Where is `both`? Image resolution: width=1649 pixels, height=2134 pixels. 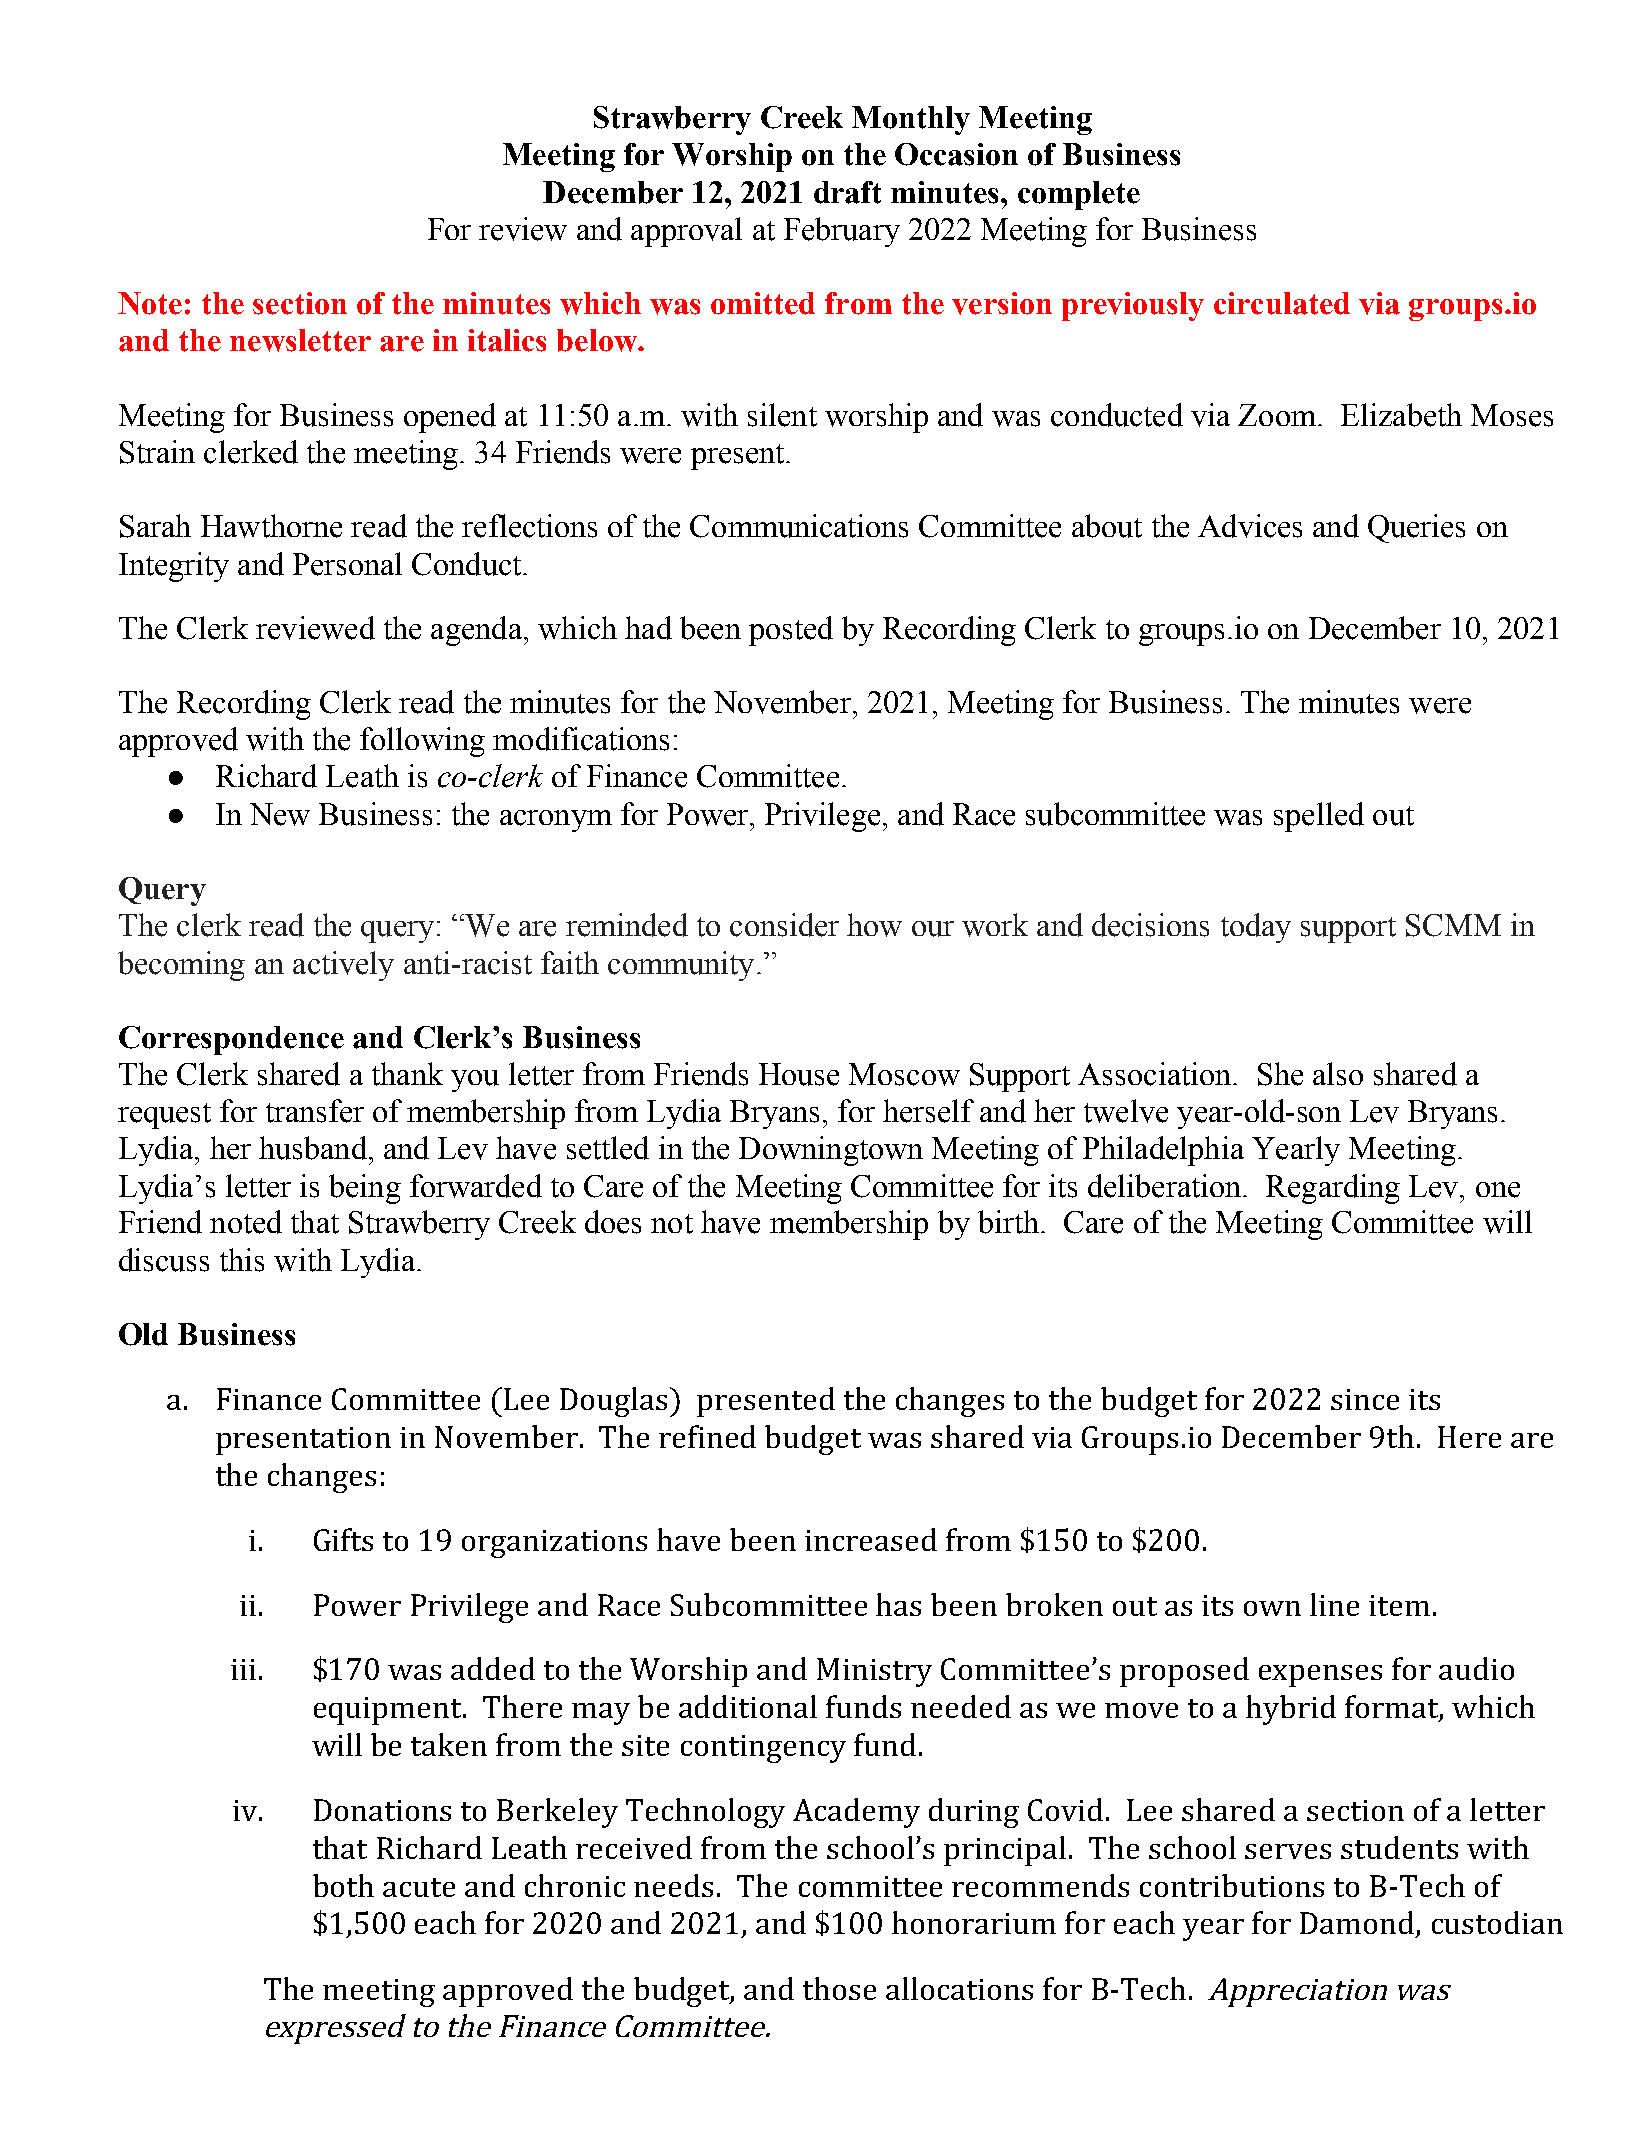
both is located at coordinates (343, 1885).
